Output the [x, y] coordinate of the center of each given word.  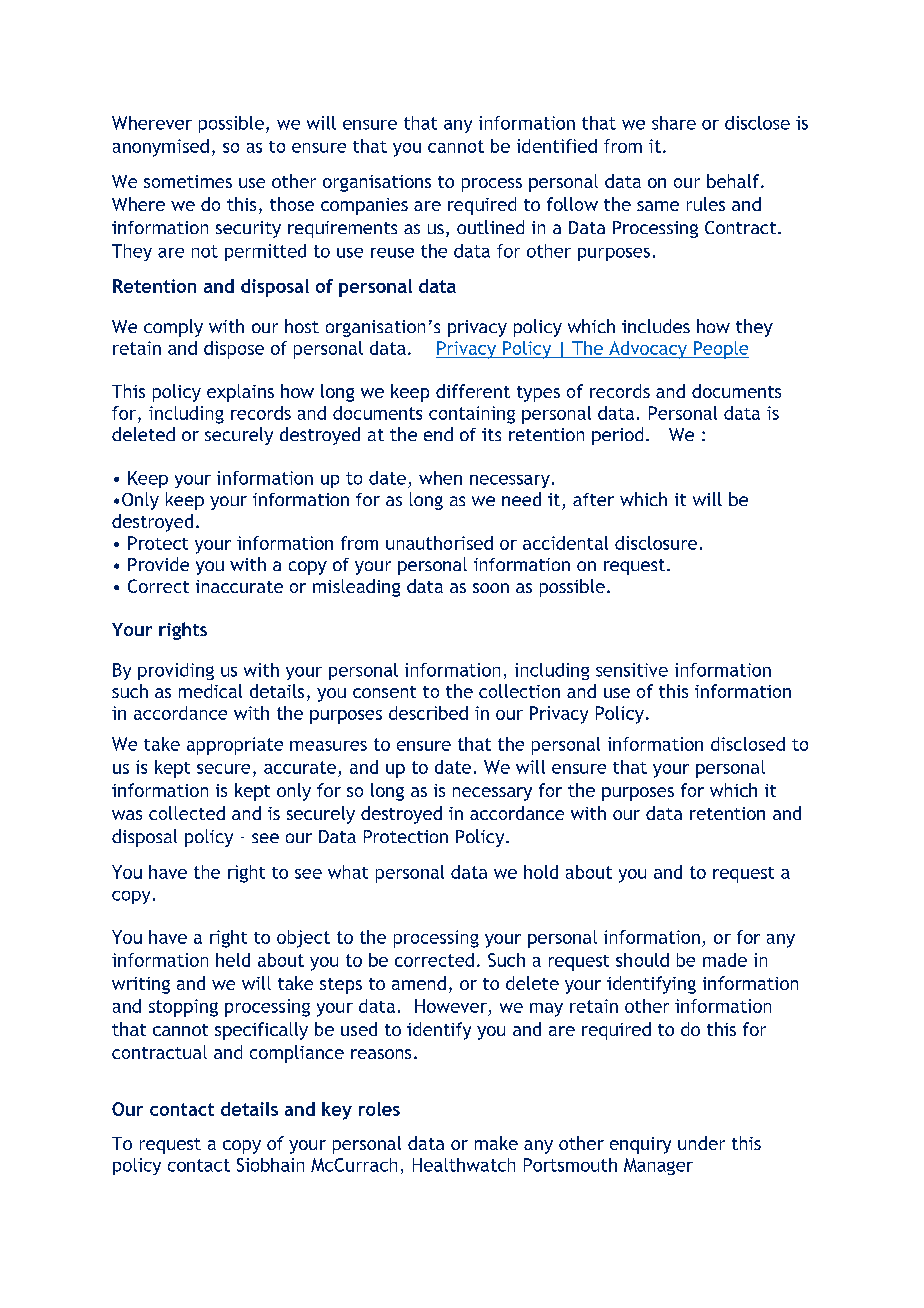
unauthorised [439, 543]
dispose [234, 350]
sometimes [188, 181]
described [428, 713]
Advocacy [648, 350]
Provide [158, 564]
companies [364, 206]
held [233, 960]
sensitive [632, 670]
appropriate [235, 746]
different [473, 391]
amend [419, 983]
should [642, 960]
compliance [297, 1054]
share [674, 123]
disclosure [656, 543]
